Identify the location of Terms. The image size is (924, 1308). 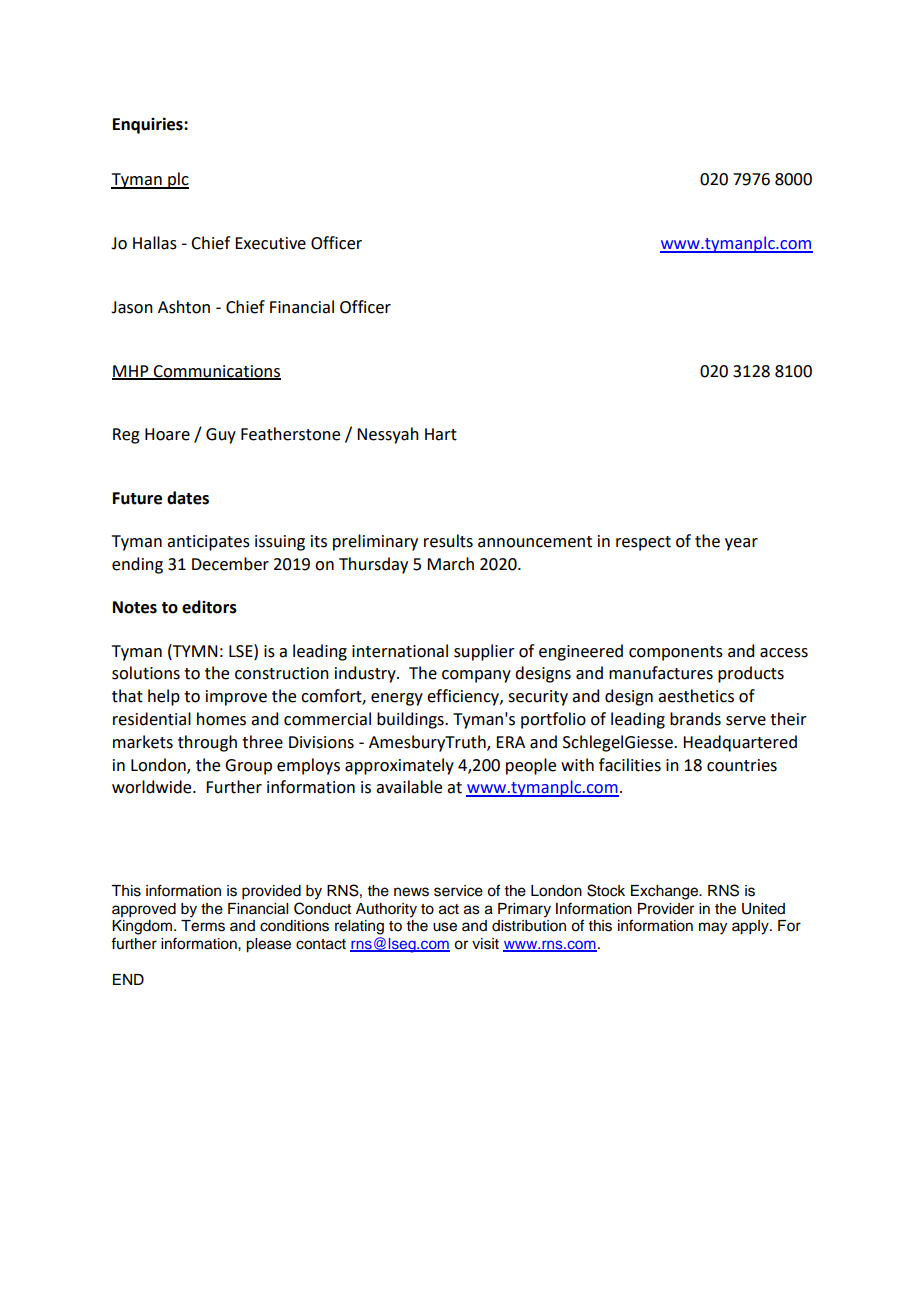
(203, 926).
